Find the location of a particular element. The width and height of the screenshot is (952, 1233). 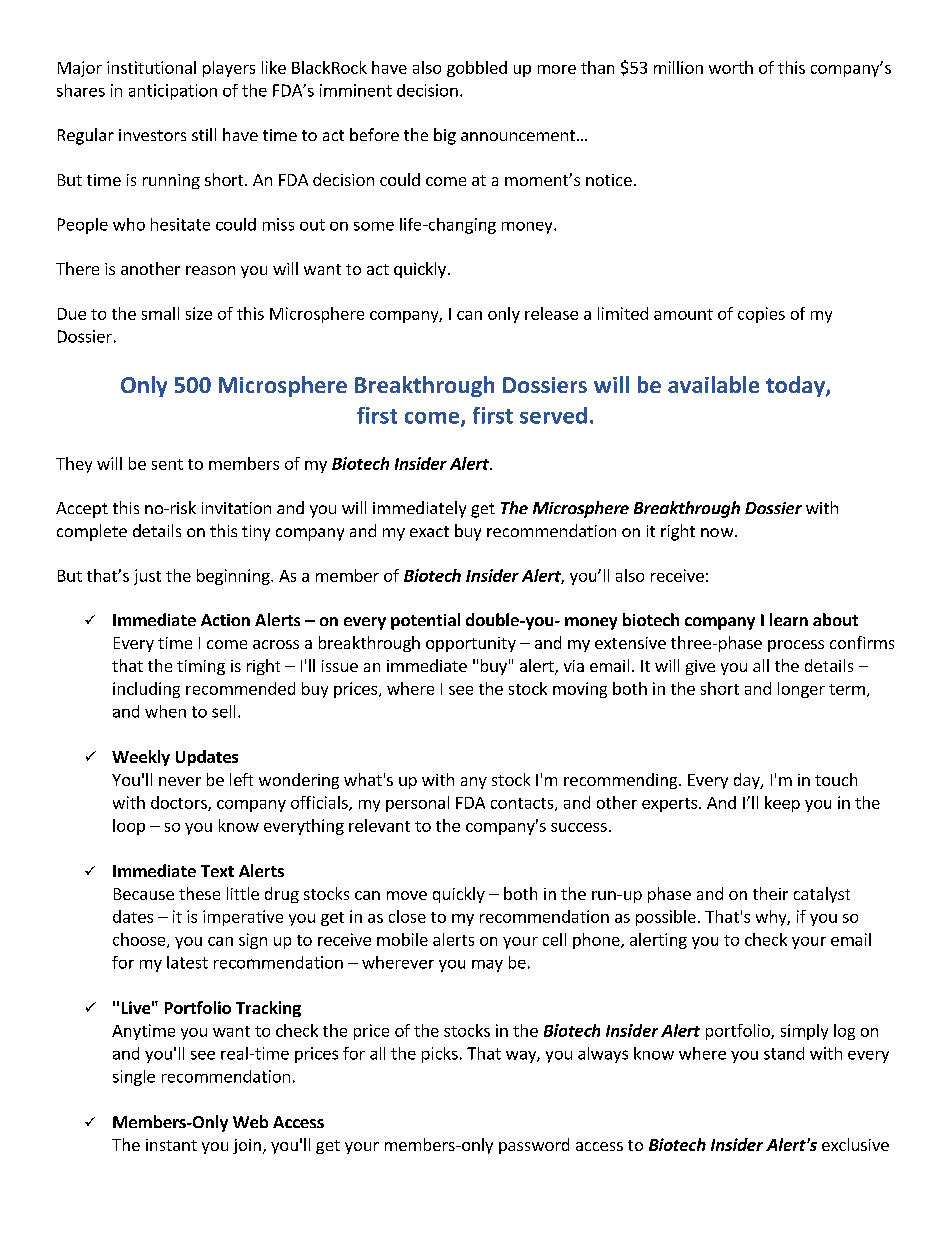

gobbled is located at coordinates (477, 69).
